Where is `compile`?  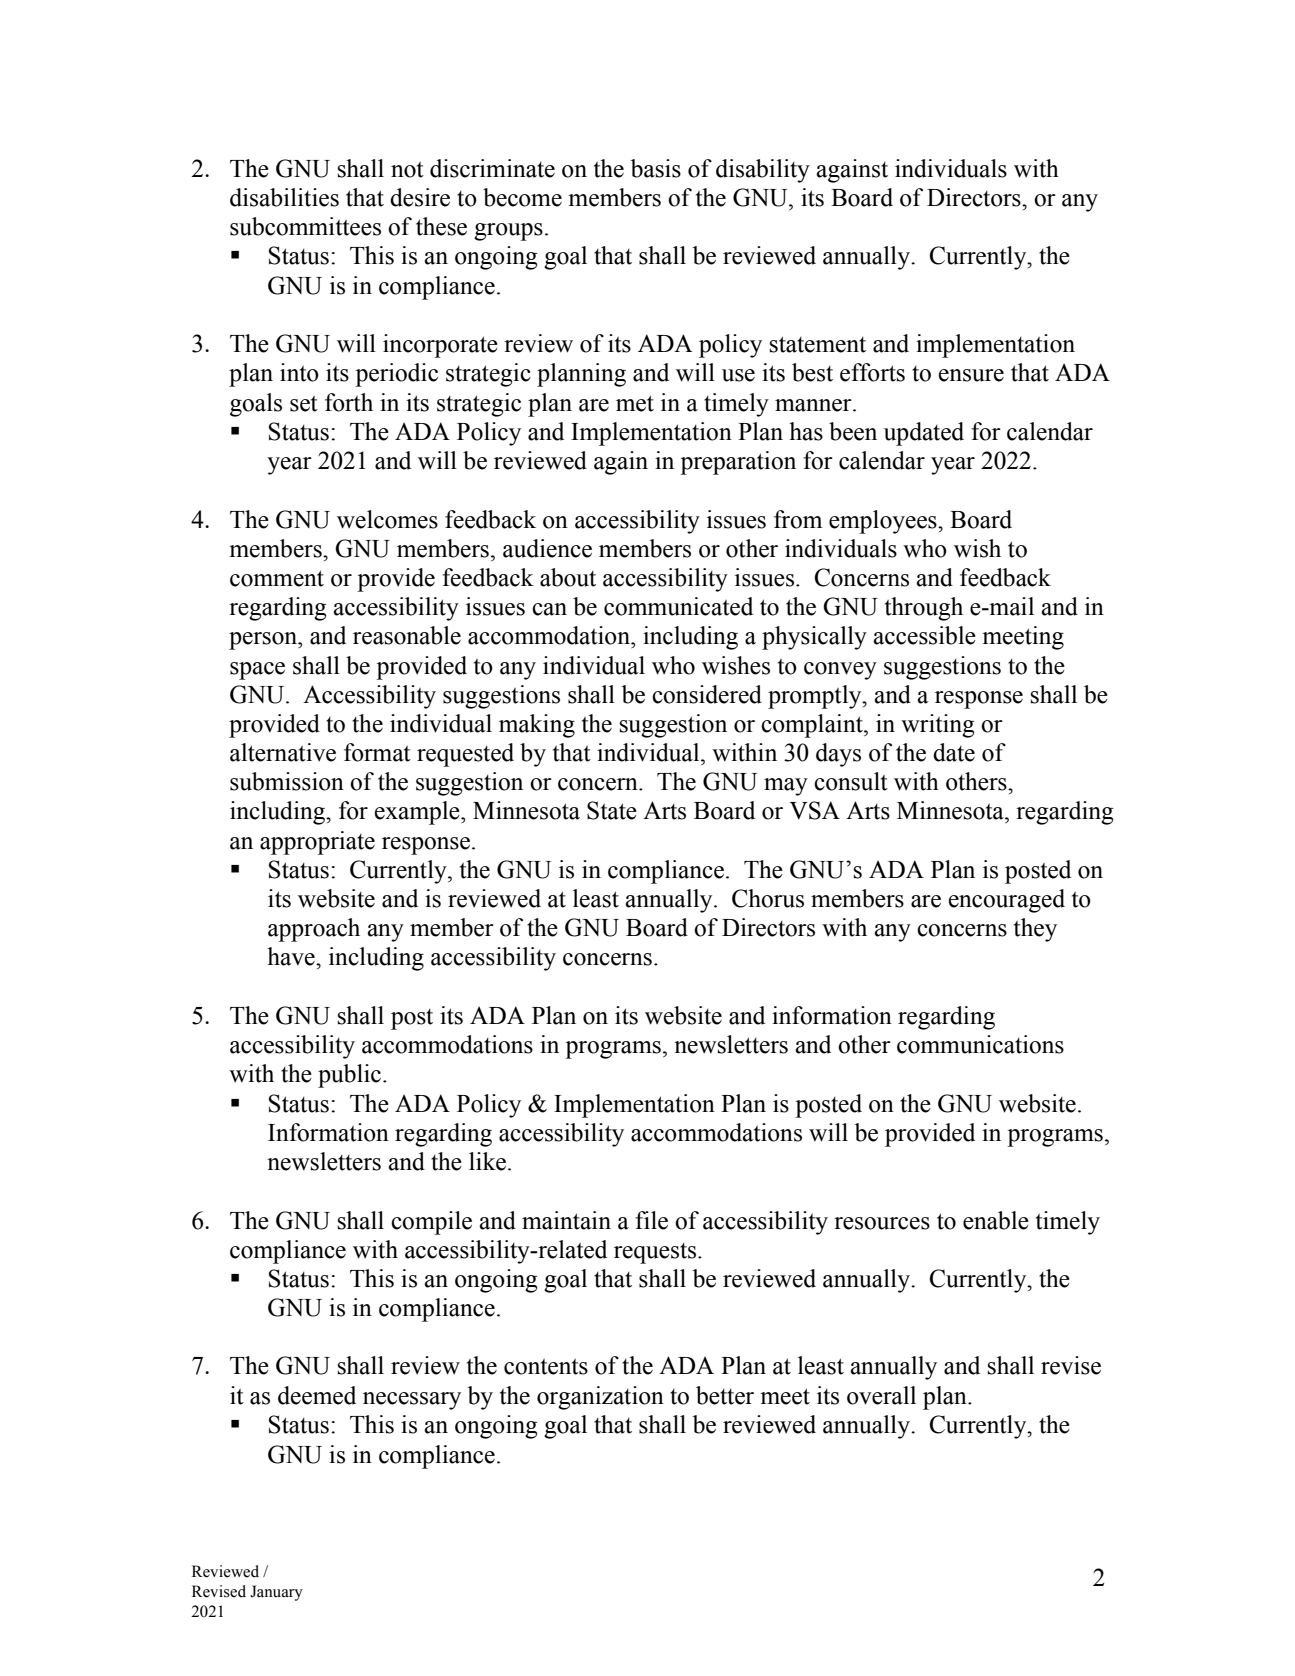 compile is located at coordinates (431, 1223).
